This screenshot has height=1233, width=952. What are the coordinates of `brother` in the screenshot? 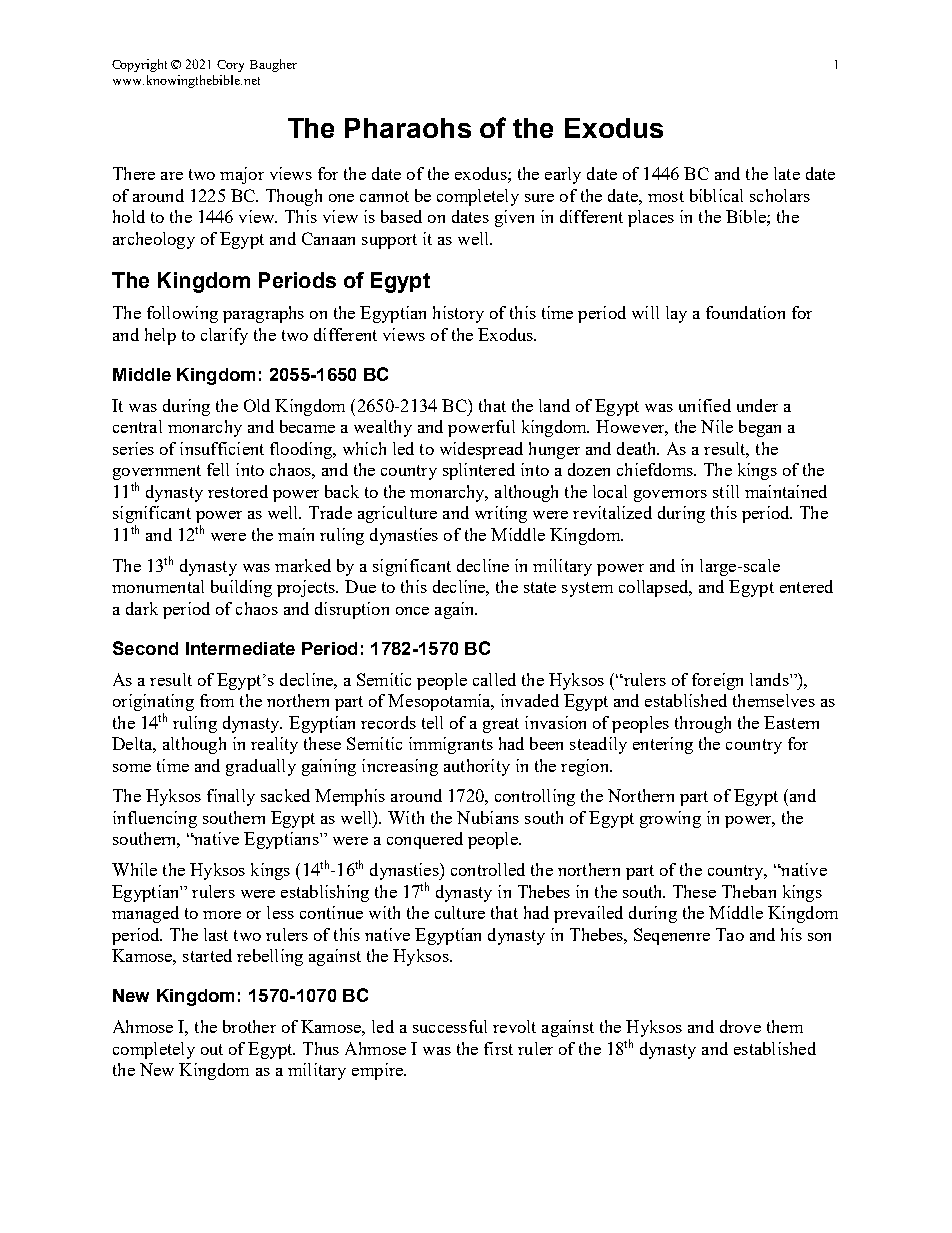 It's located at (249, 1026).
